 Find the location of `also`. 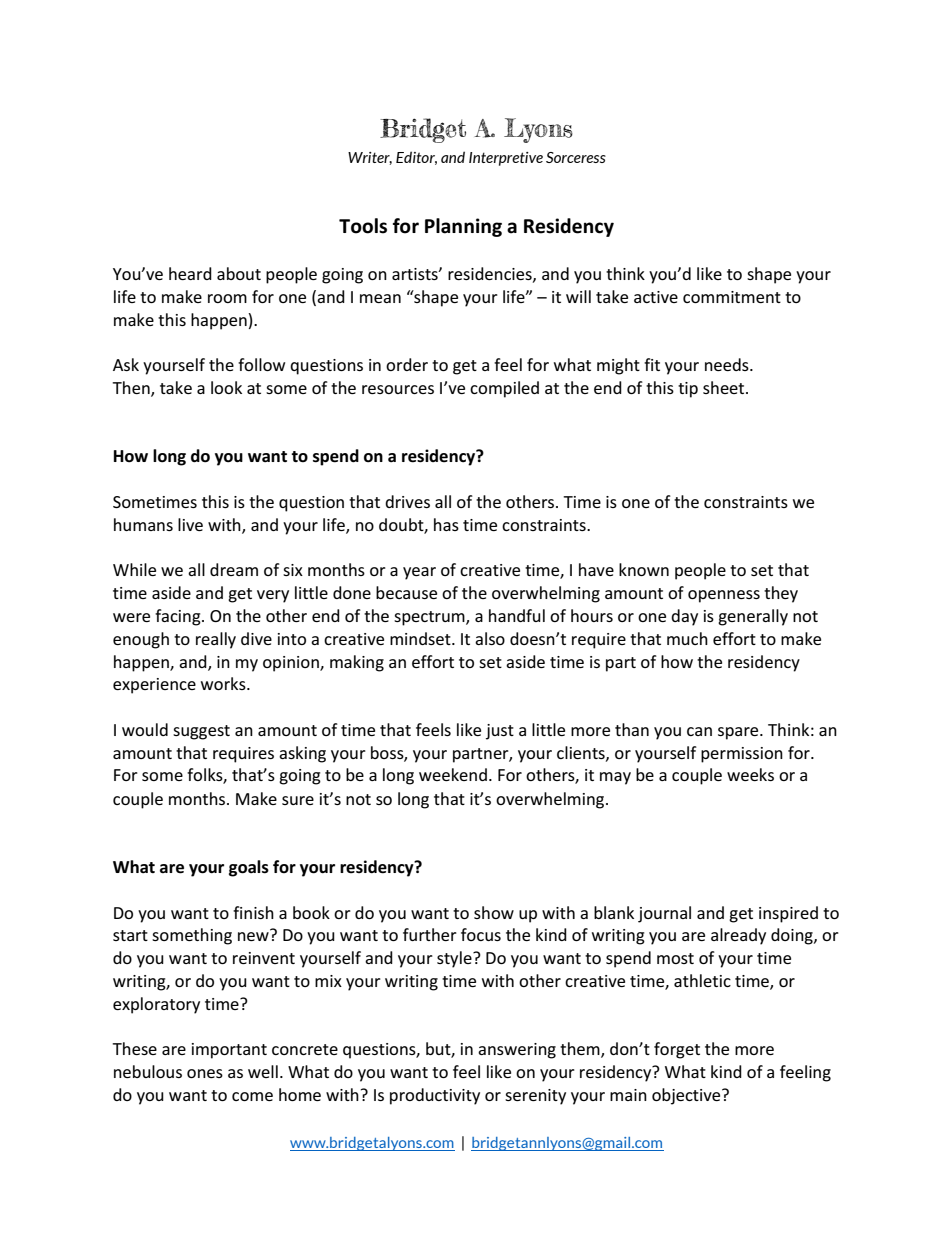

also is located at coordinates (490, 638).
